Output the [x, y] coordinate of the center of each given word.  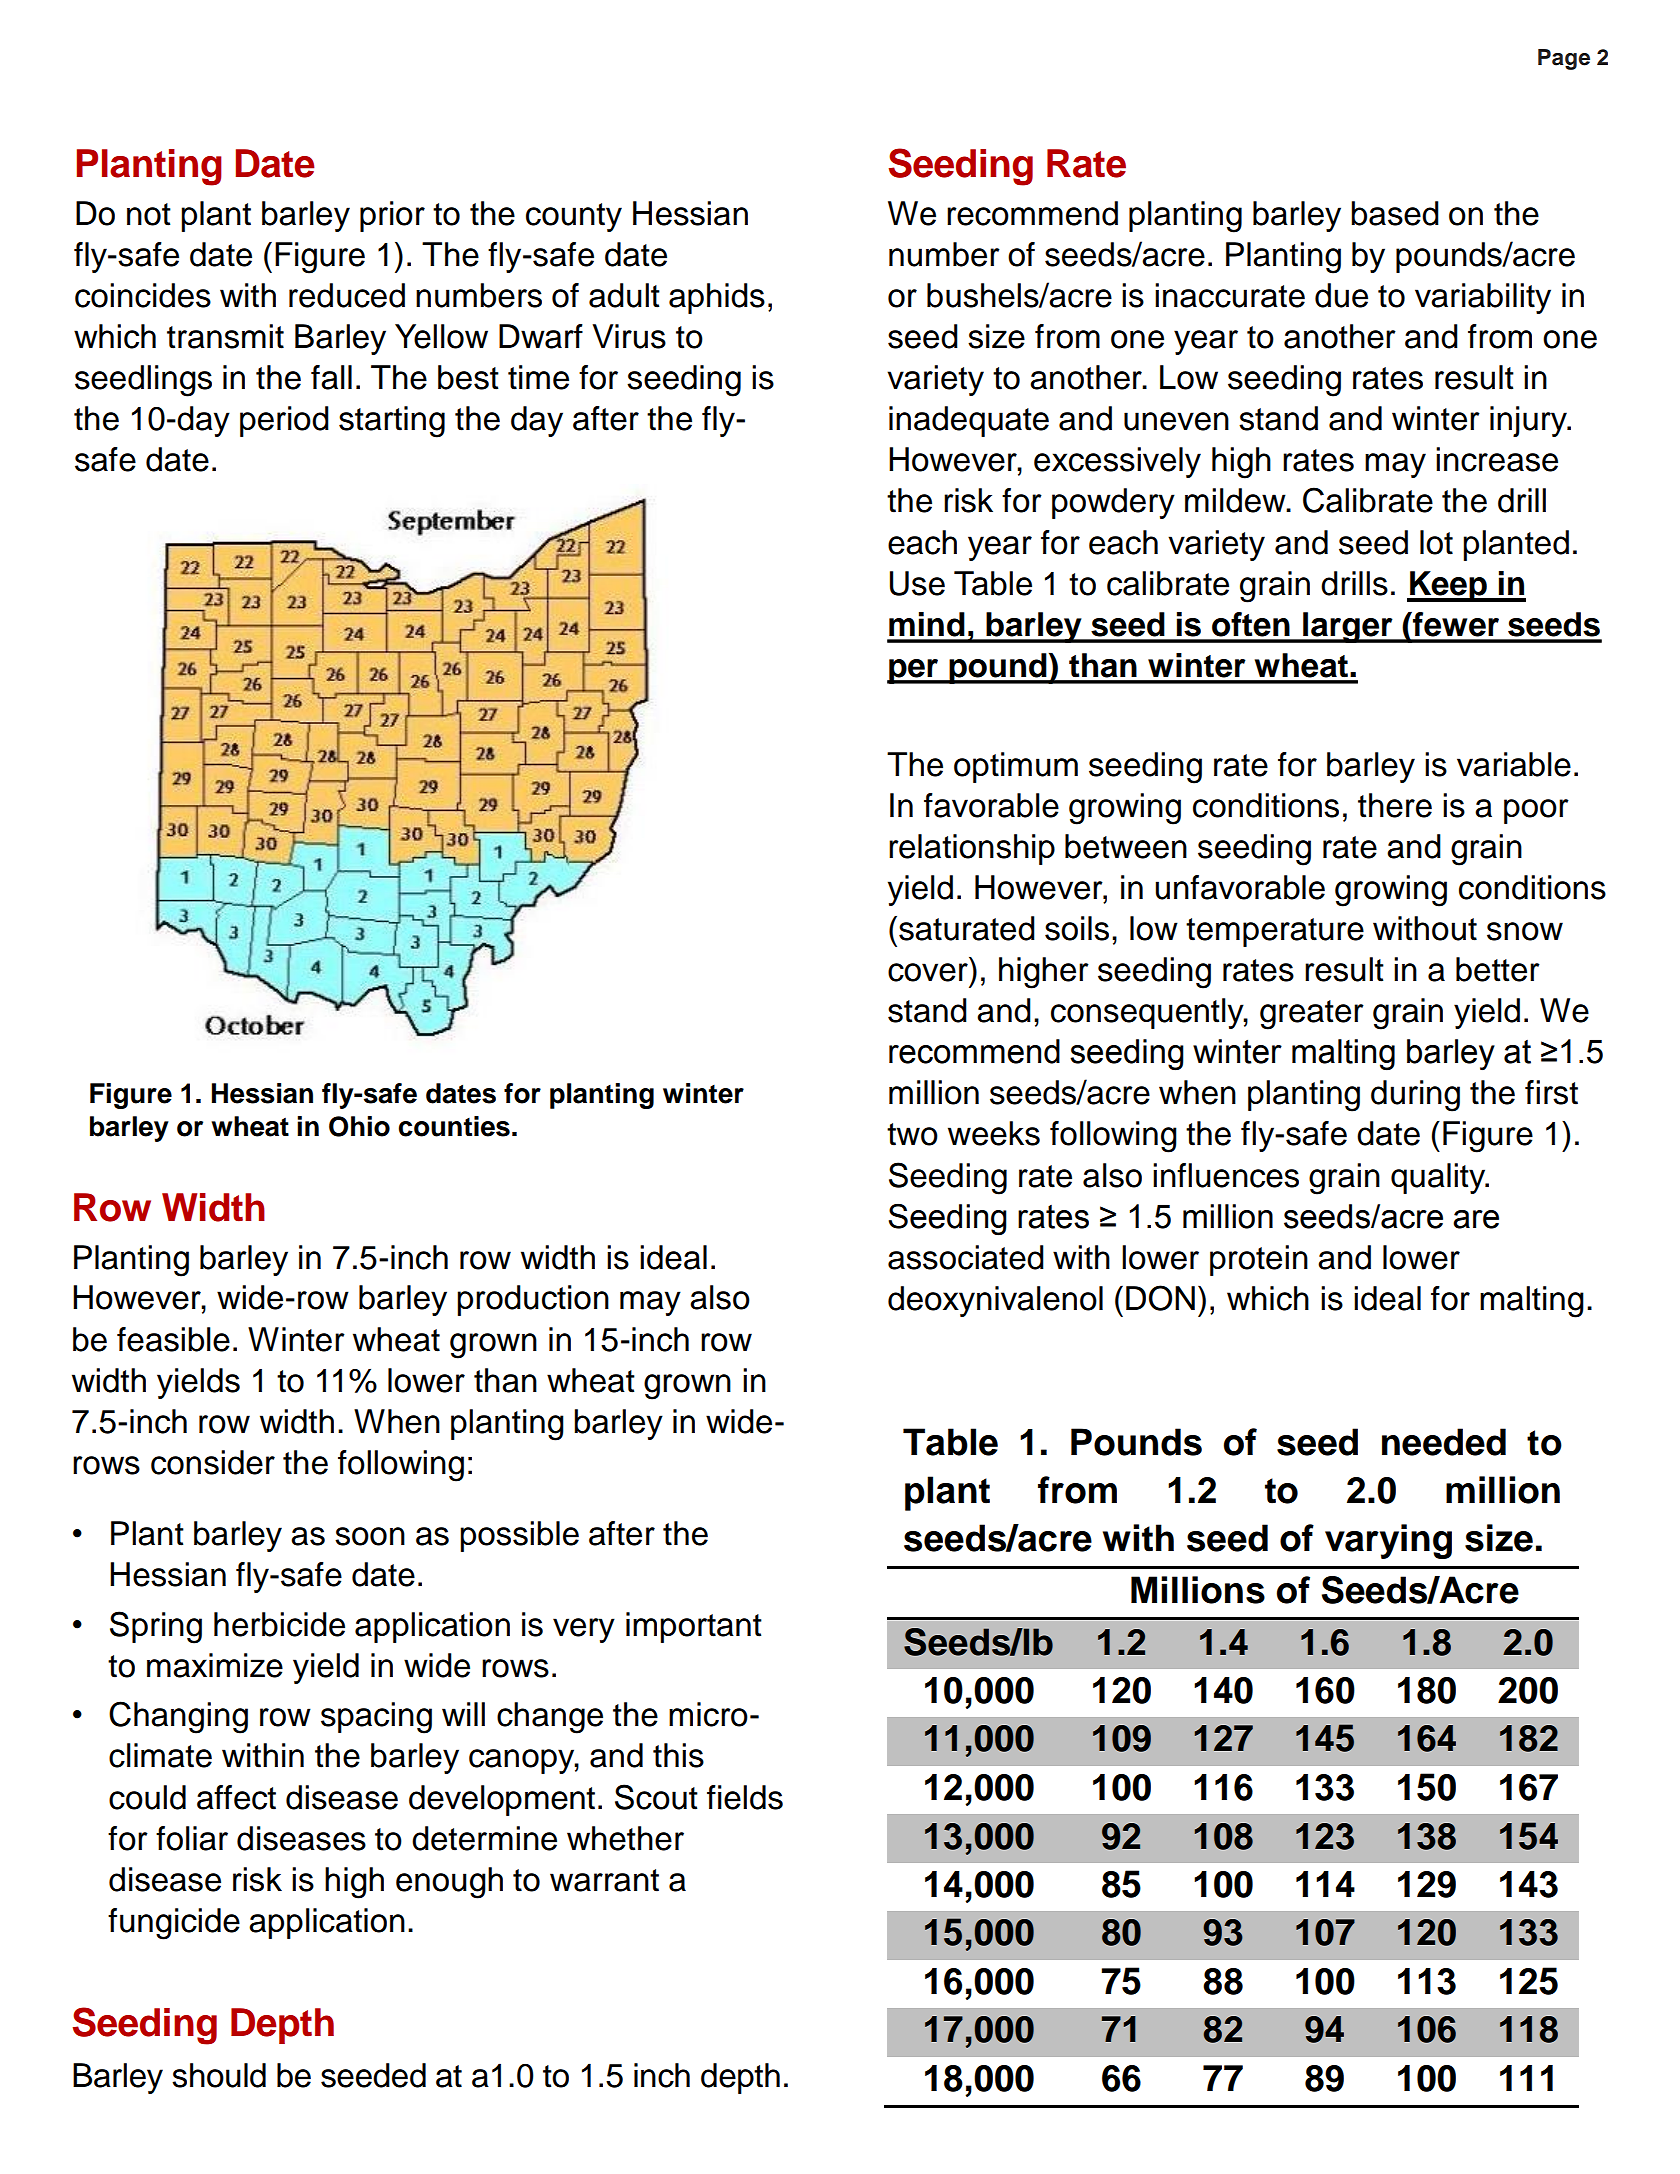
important [694, 1627]
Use [917, 583]
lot [1436, 542]
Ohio [359, 1126]
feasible [173, 1339]
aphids [717, 298]
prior [392, 216]
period [284, 421]
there [1395, 805]
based [1395, 213]
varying [1388, 1541]
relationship [972, 849]
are [1476, 1219]
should [219, 2075]
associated [966, 1257]
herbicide [279, 1624]
